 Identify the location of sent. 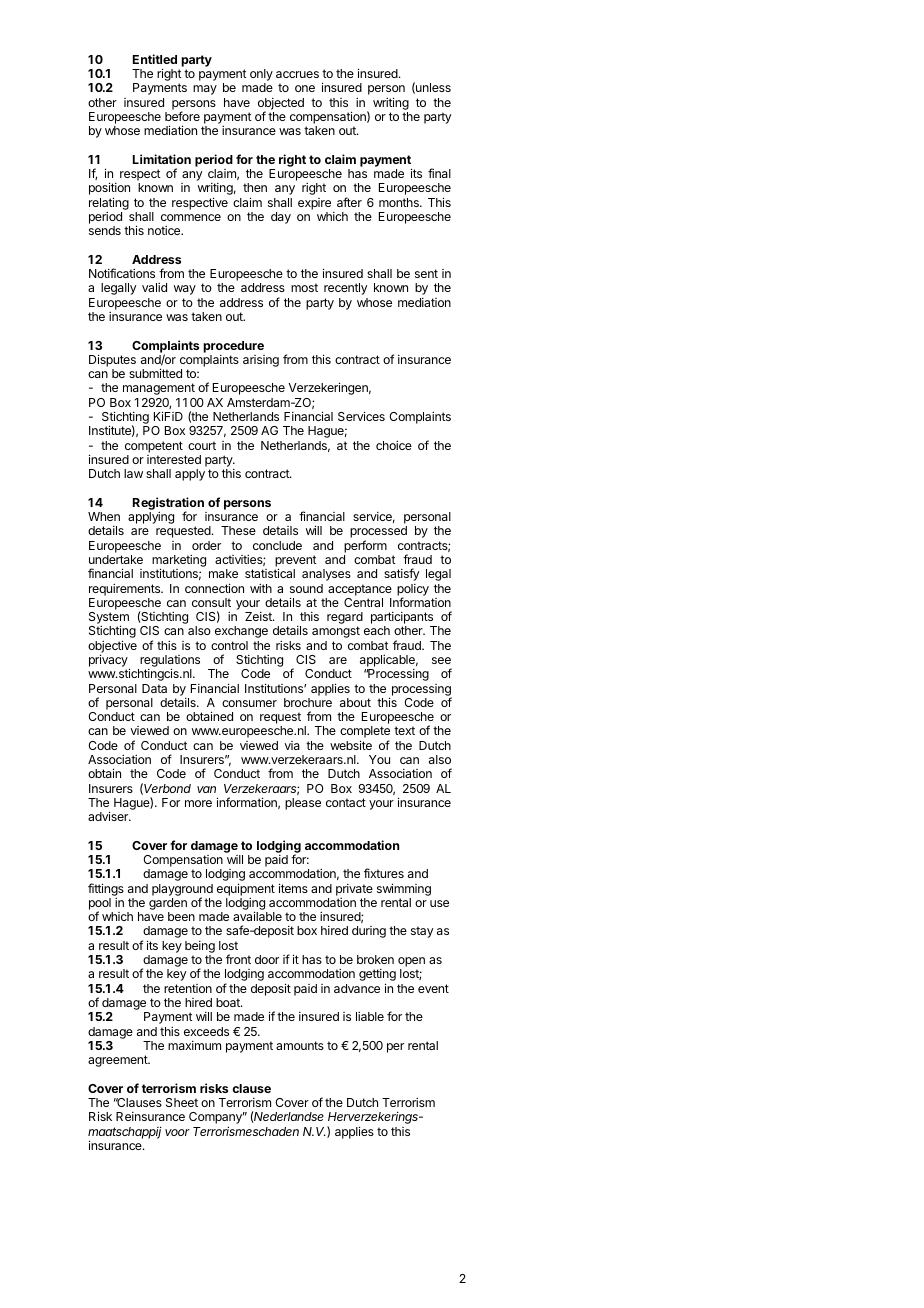
(426, 273).
